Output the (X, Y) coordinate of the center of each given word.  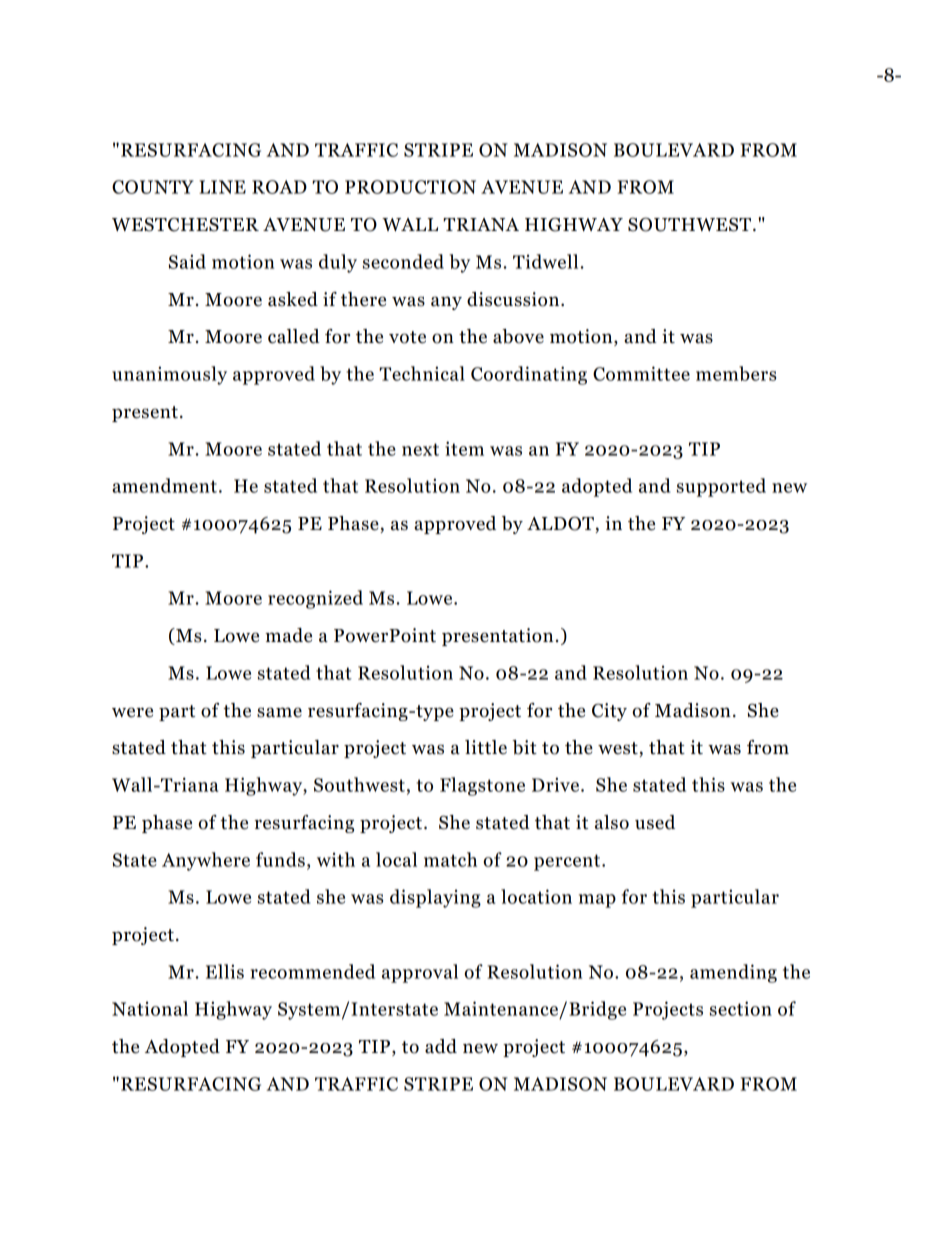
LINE (222, 187)
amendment (164, 485)
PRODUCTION (410, 187)
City (609, 712)
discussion (514, 299)
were (132, 712)
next (420, 449)
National (150, 1008)
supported (721, 487)
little (486, 747)
